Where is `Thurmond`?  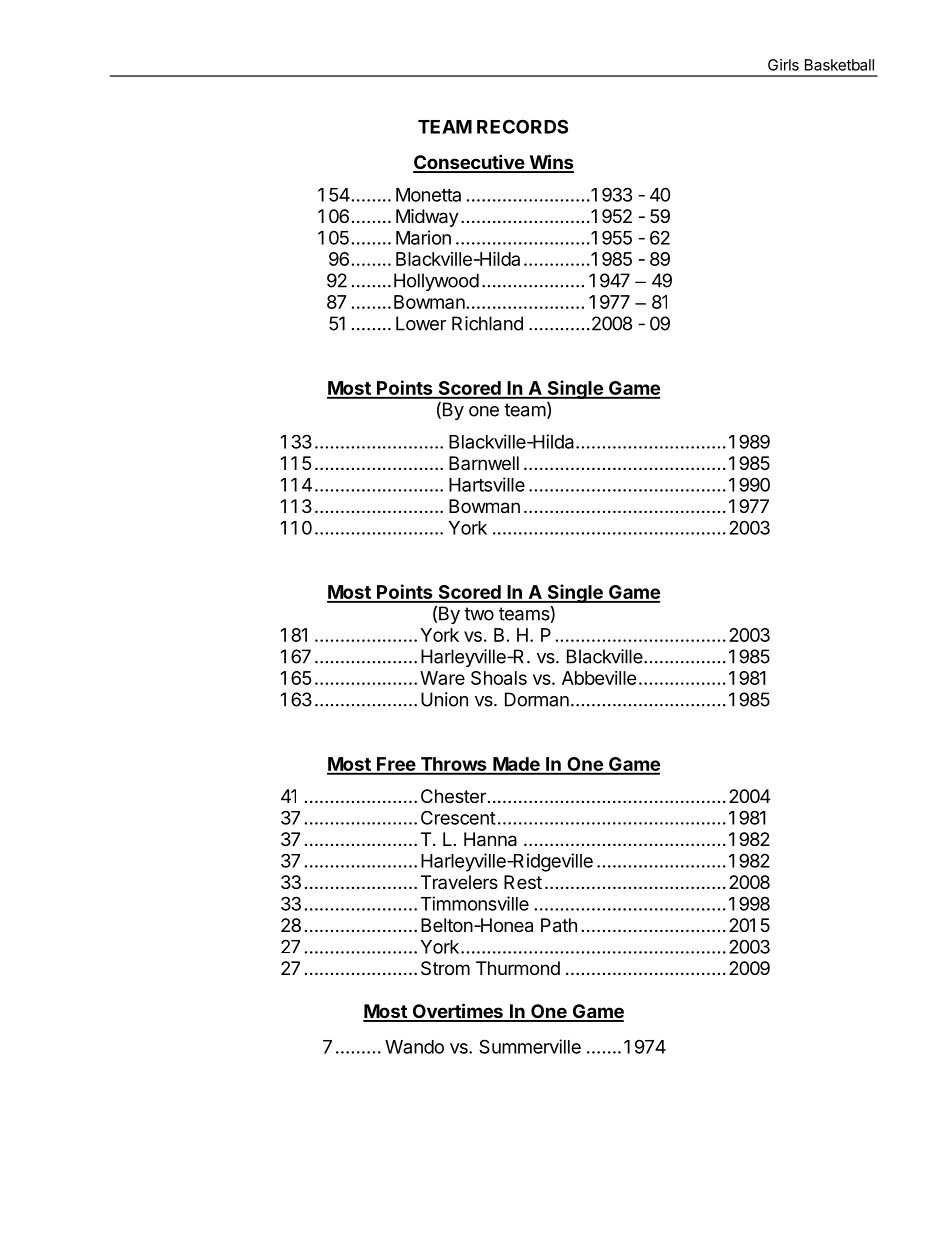
Thurmond is located at coordinates (518, 968).
